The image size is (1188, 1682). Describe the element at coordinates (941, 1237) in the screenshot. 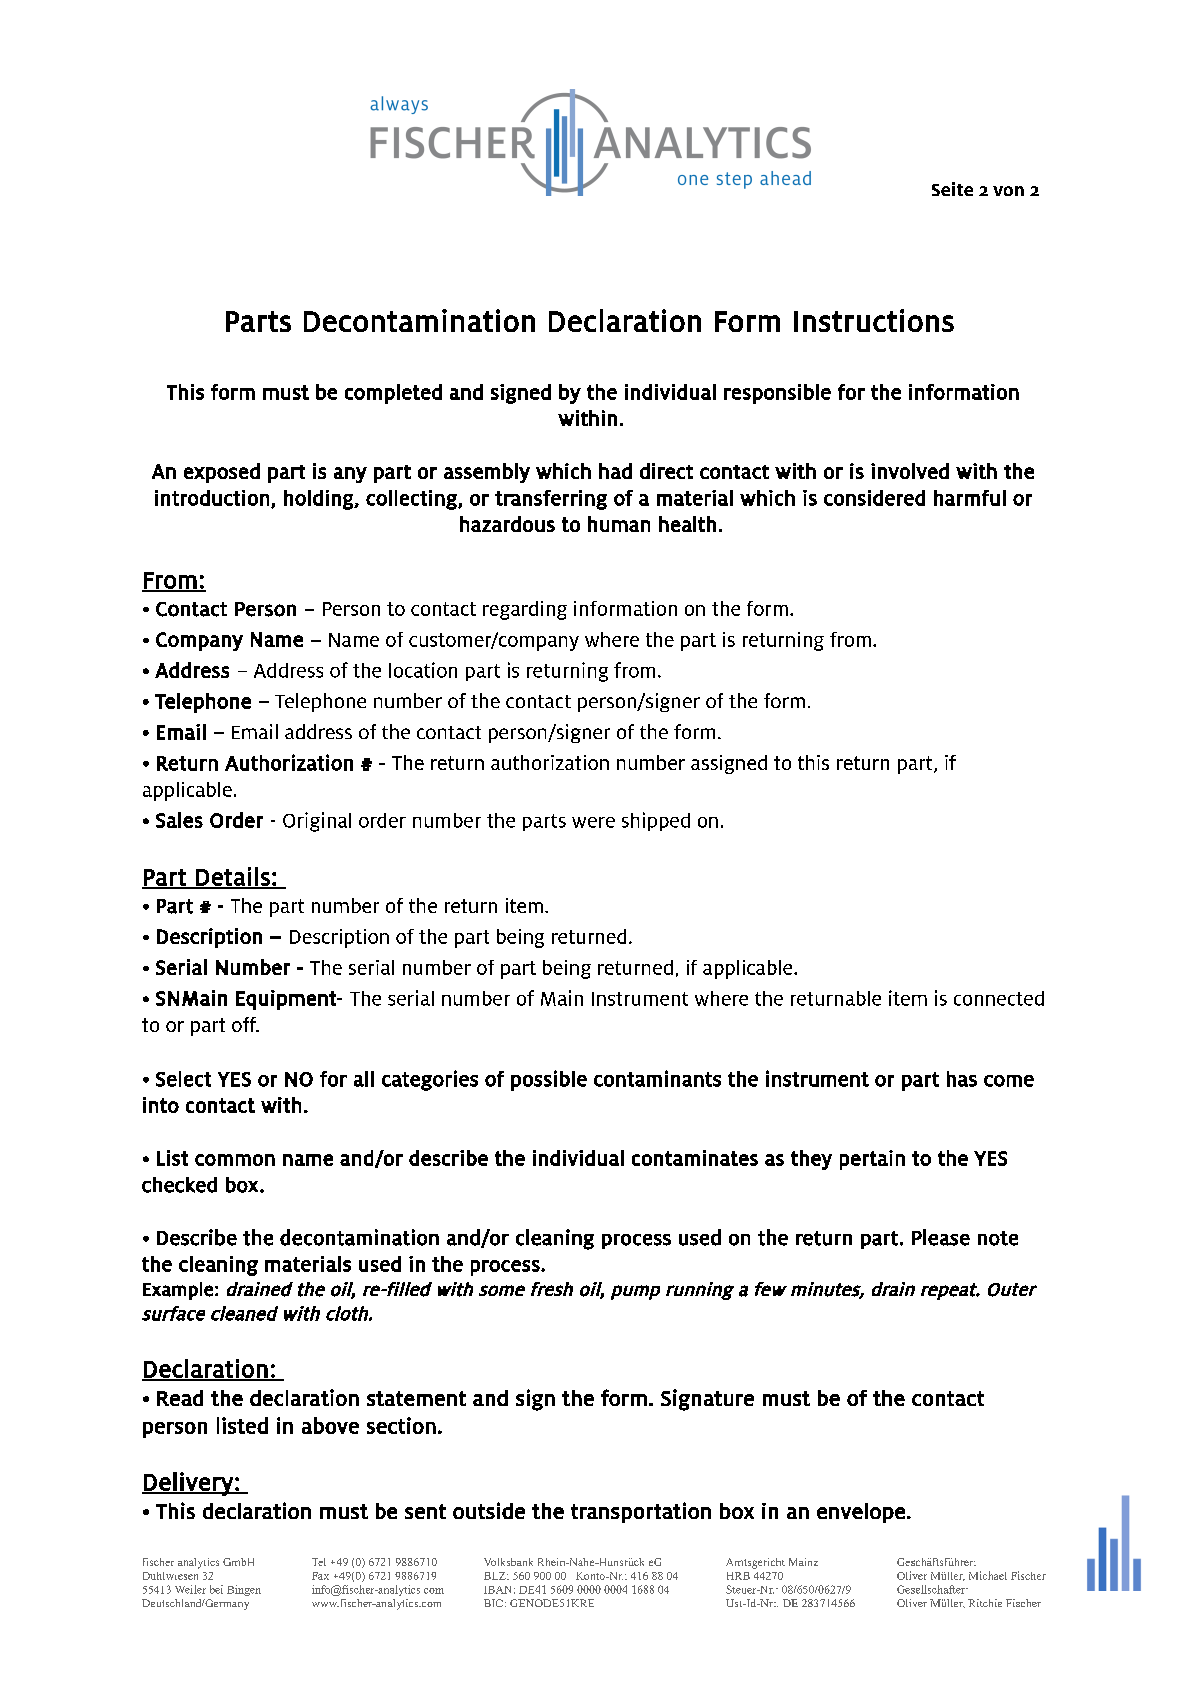

I see `Please` at that location.
